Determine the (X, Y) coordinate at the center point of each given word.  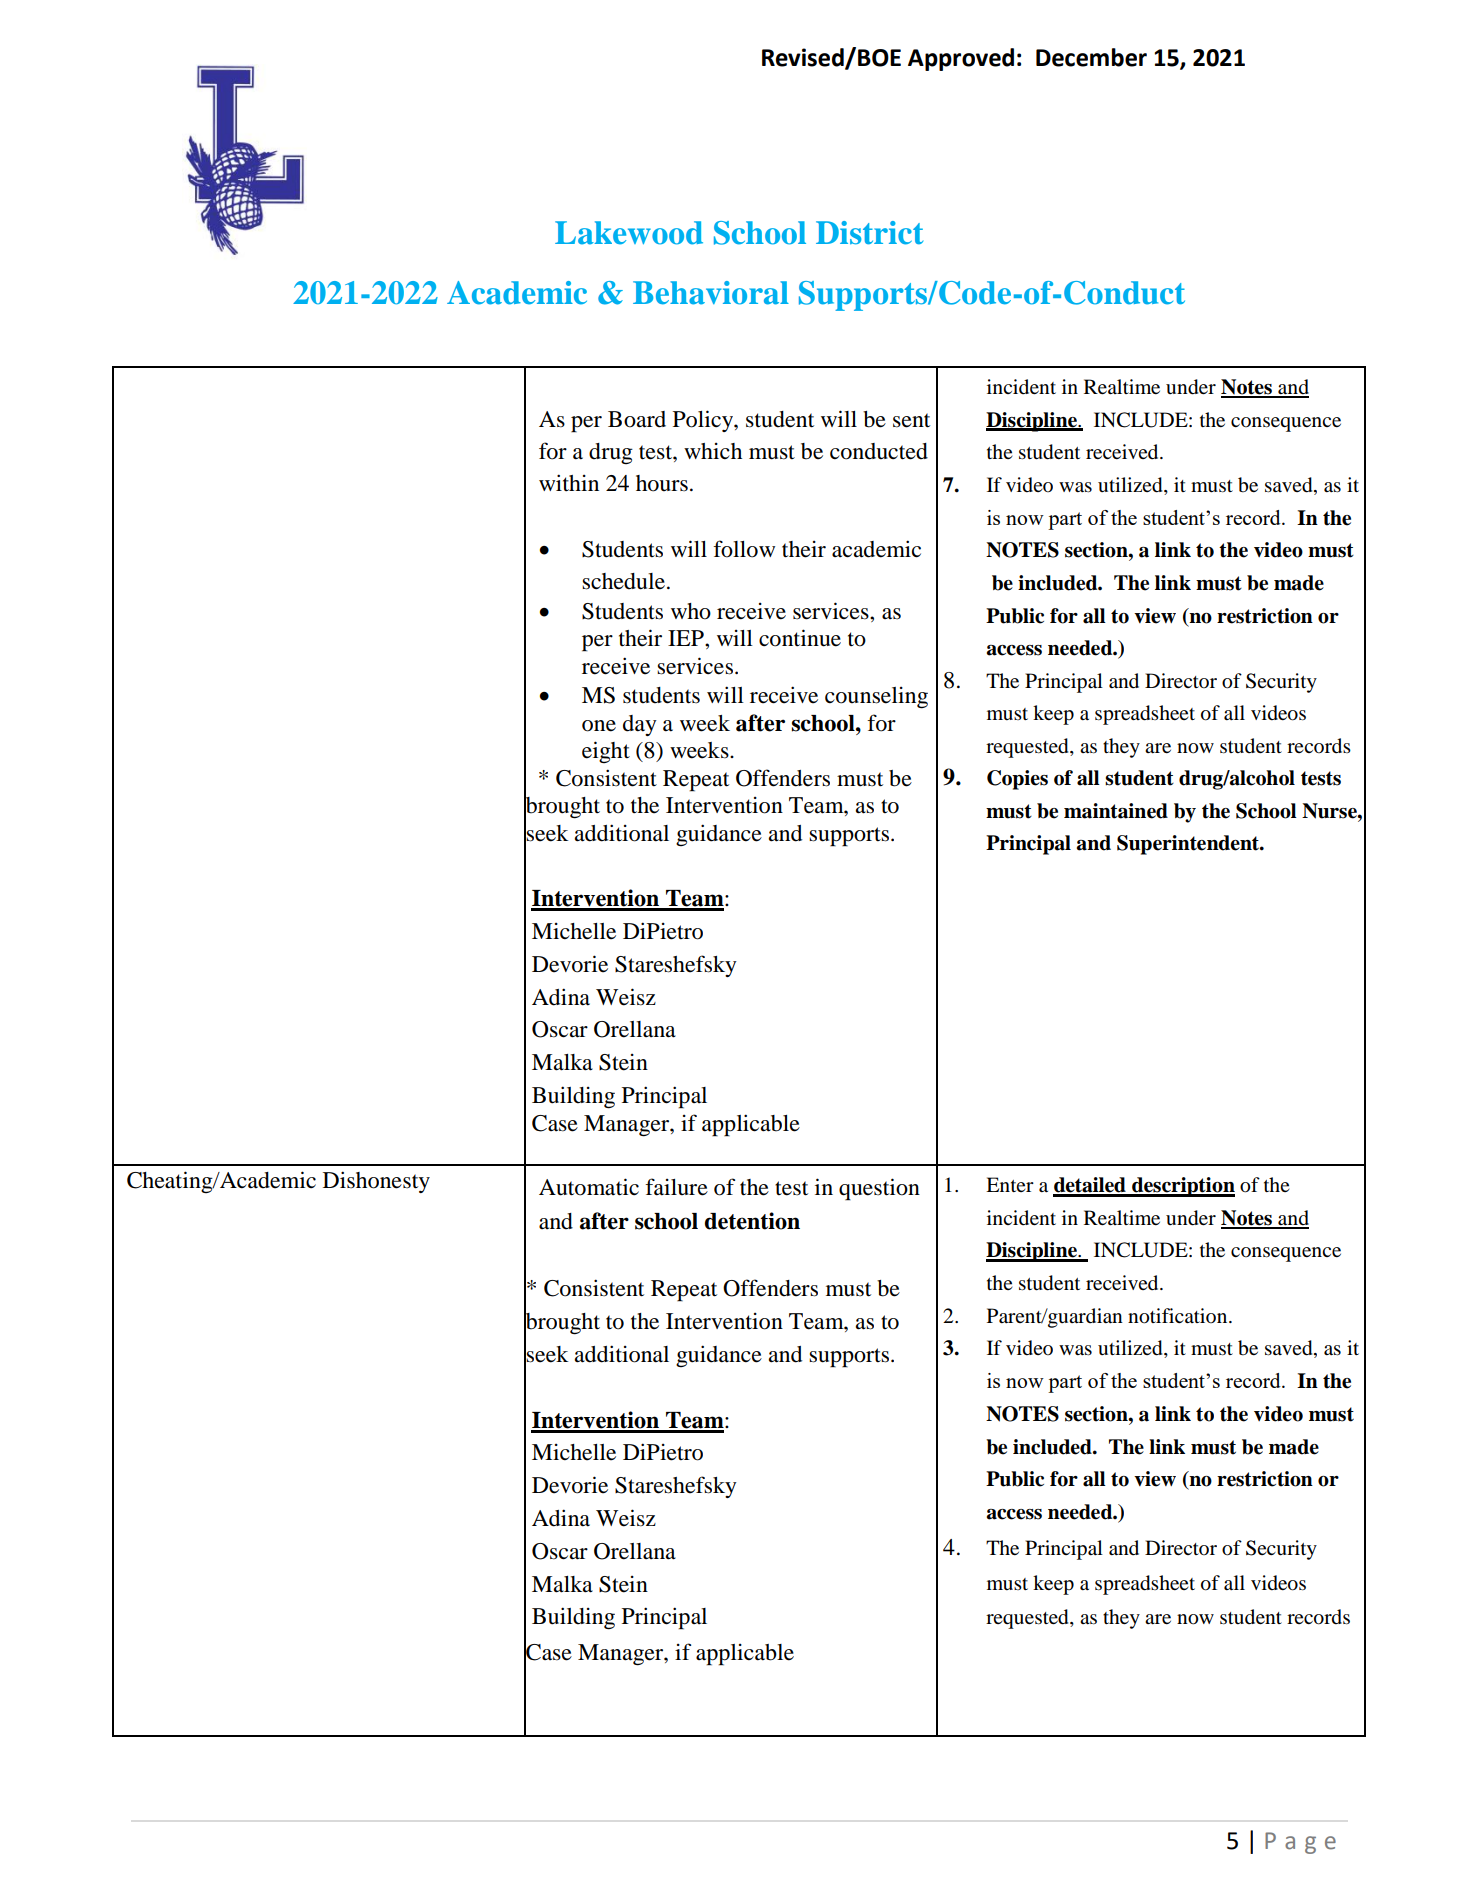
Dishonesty (376, 1182)
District (869, 233)
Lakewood (629, 233)
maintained (1116, 811)
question (879, 1189)
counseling (876, 698)
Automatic (589, 1187)
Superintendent (1189, 845)
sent (911, 420)
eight (606, 752)
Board (637, 419)
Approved (961, 59)
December (1091, 57)
